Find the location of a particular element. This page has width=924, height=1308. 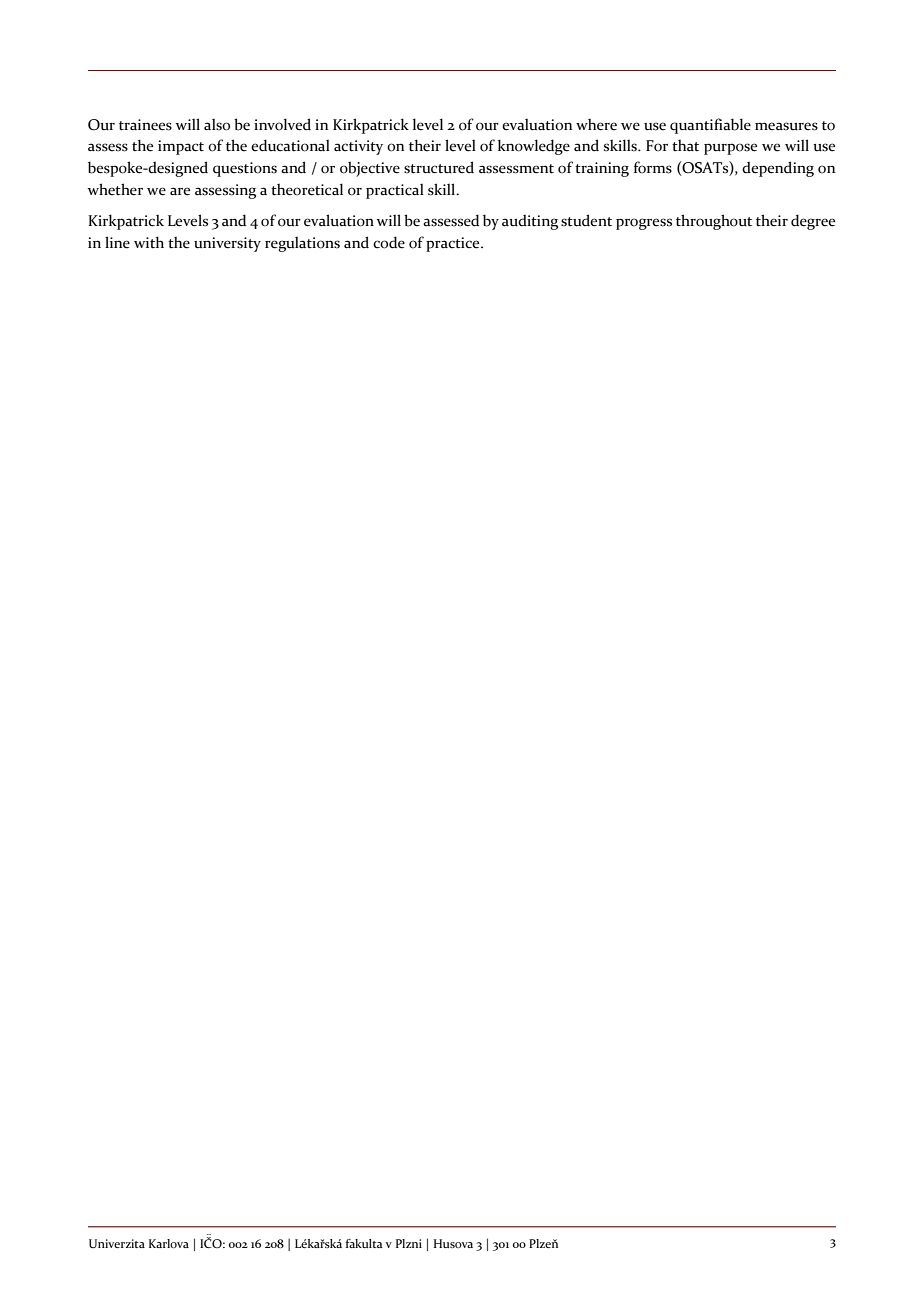

quantifiable is located at coordinates (710, 126).
